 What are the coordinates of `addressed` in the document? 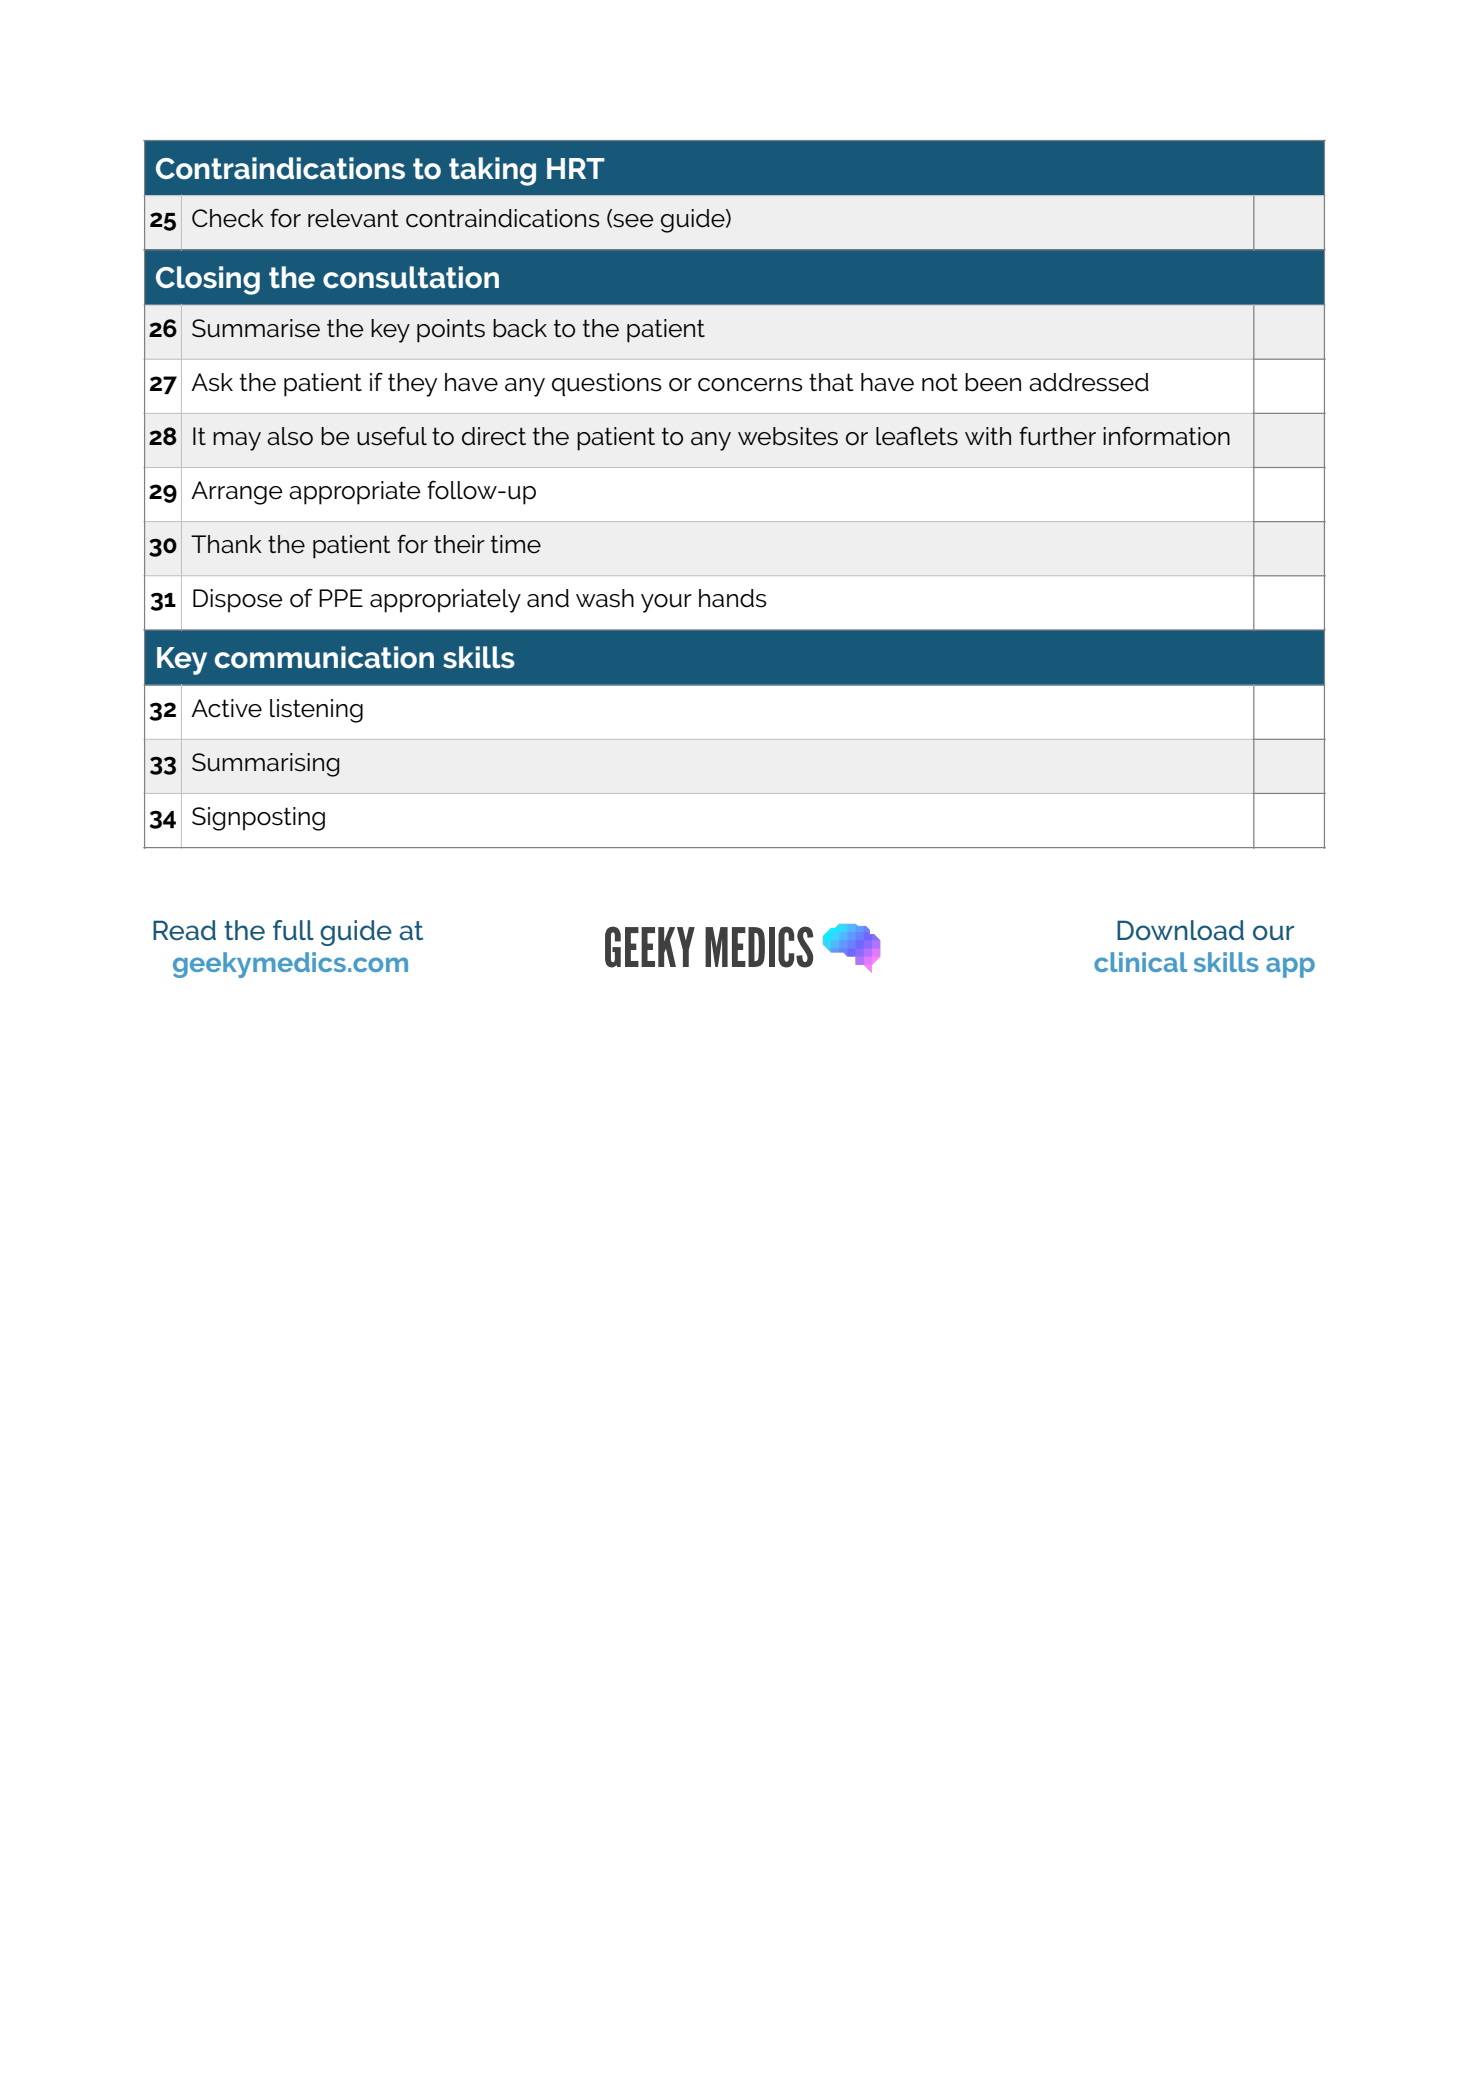 It's located at (1089, 382).
